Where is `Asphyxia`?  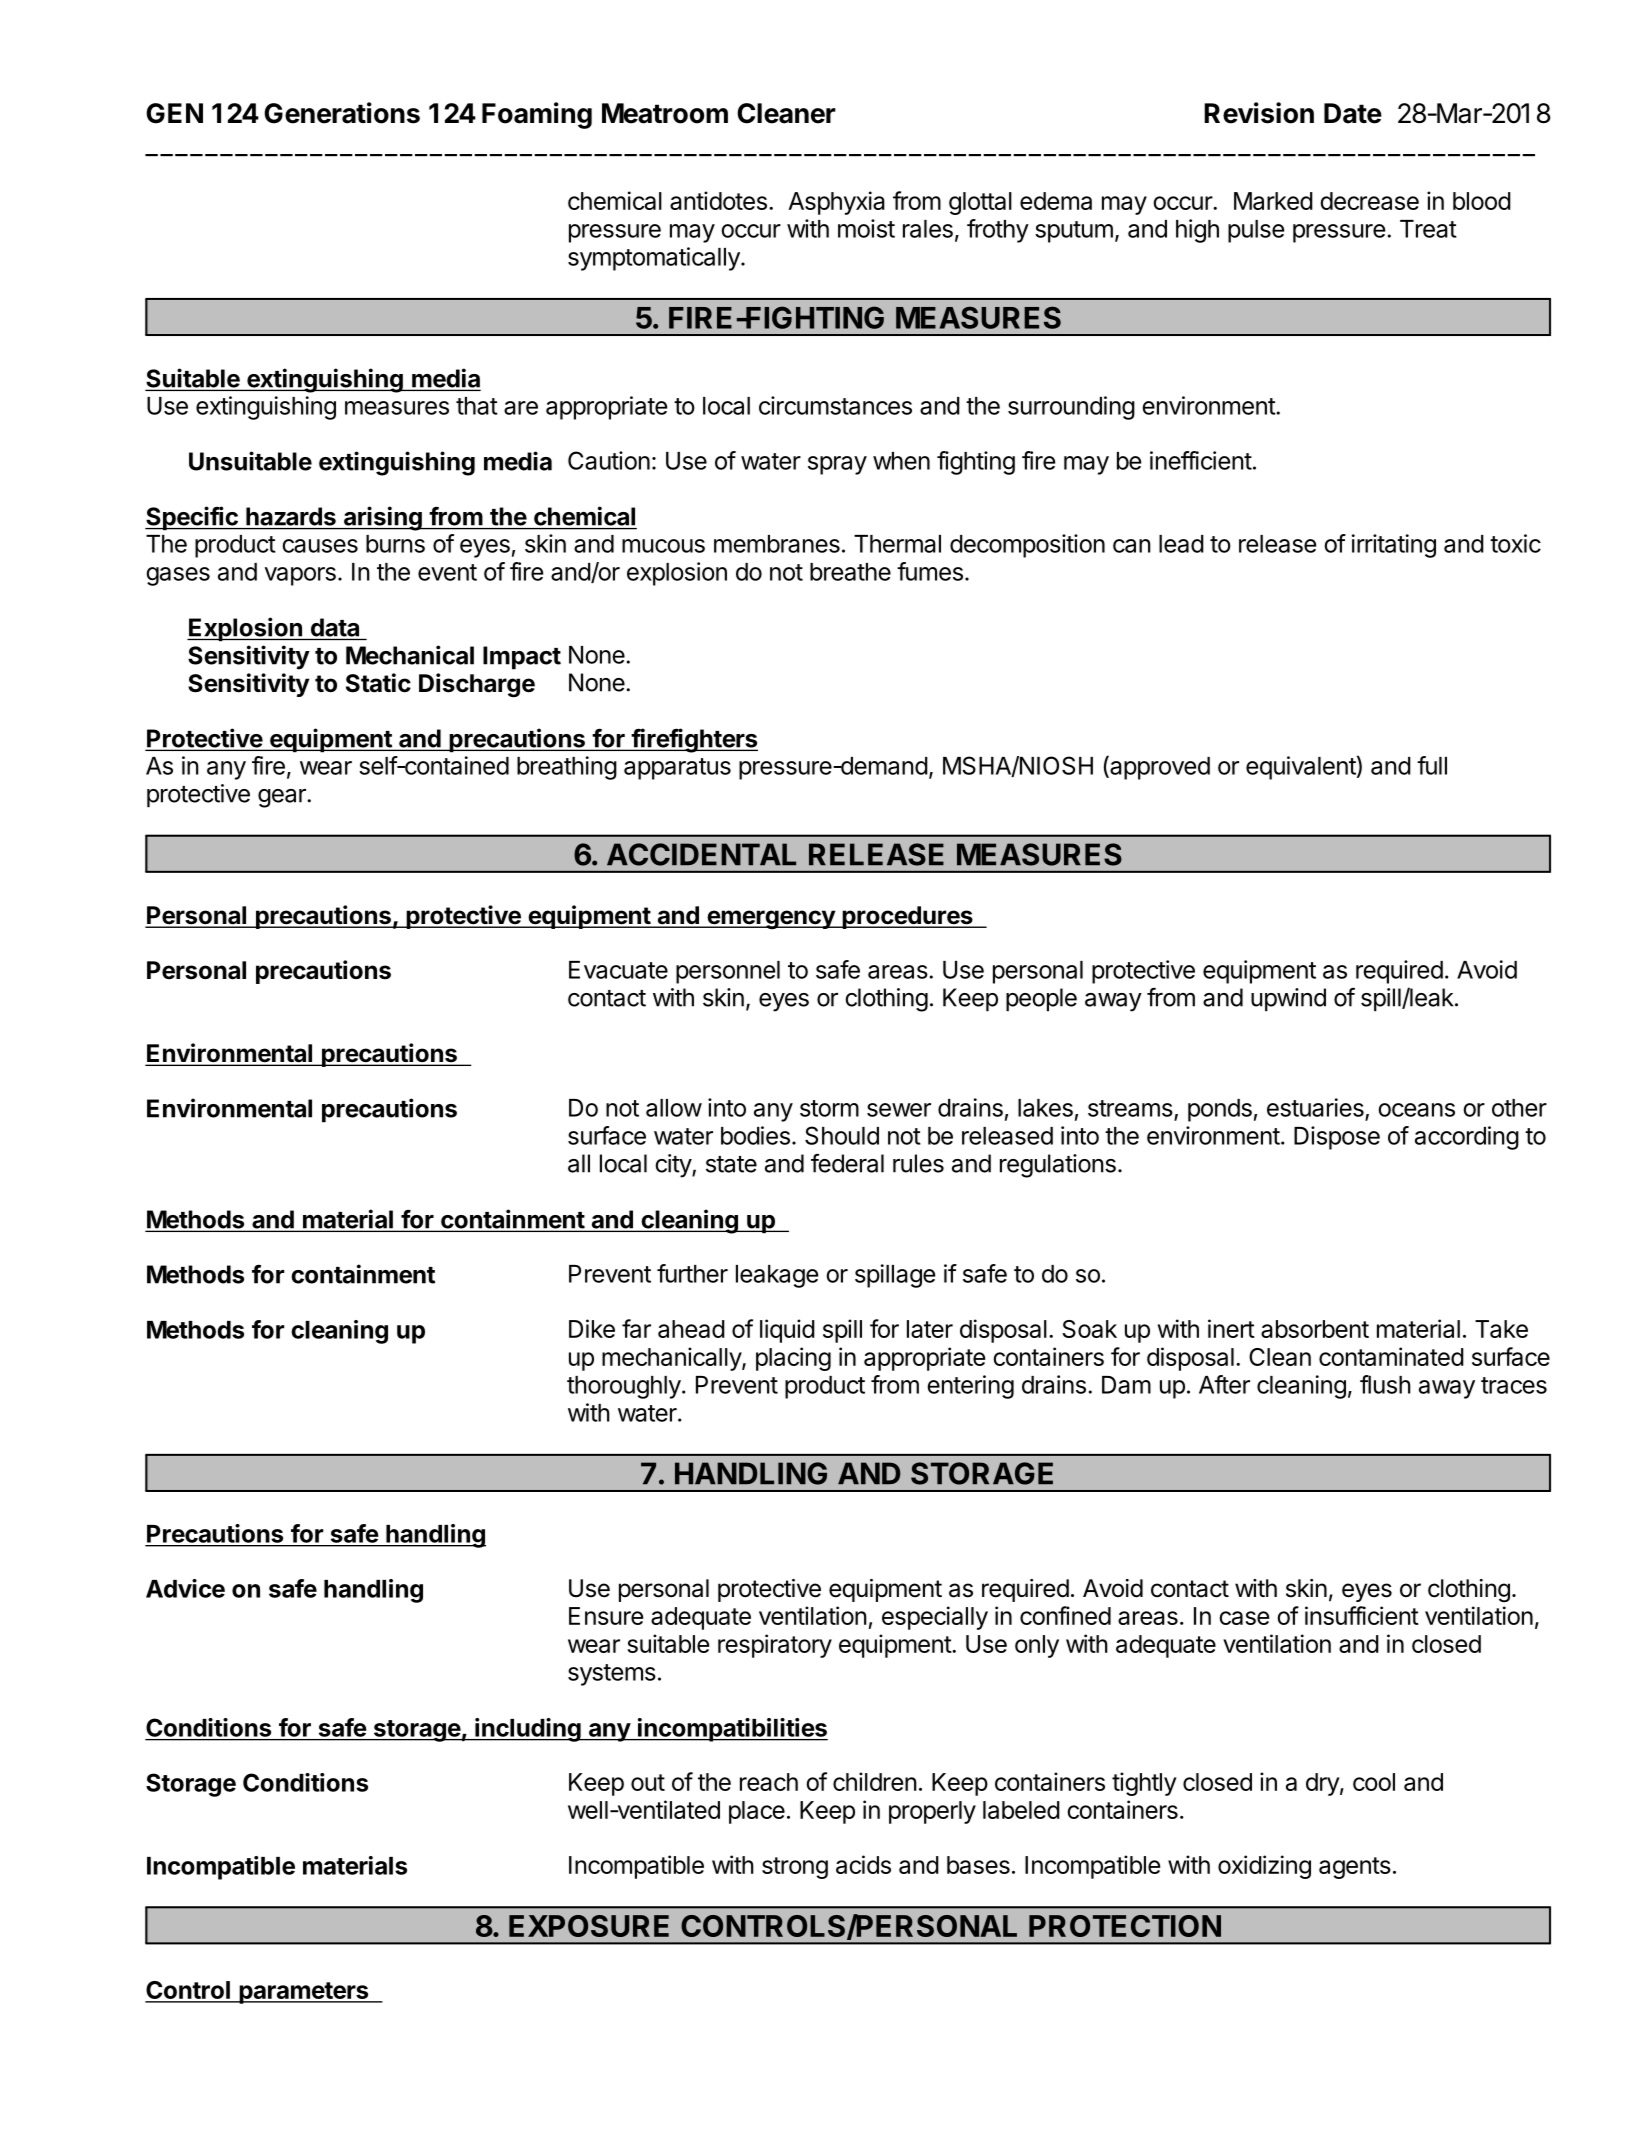
Asphyxia is located at coordinates (836, 203).
